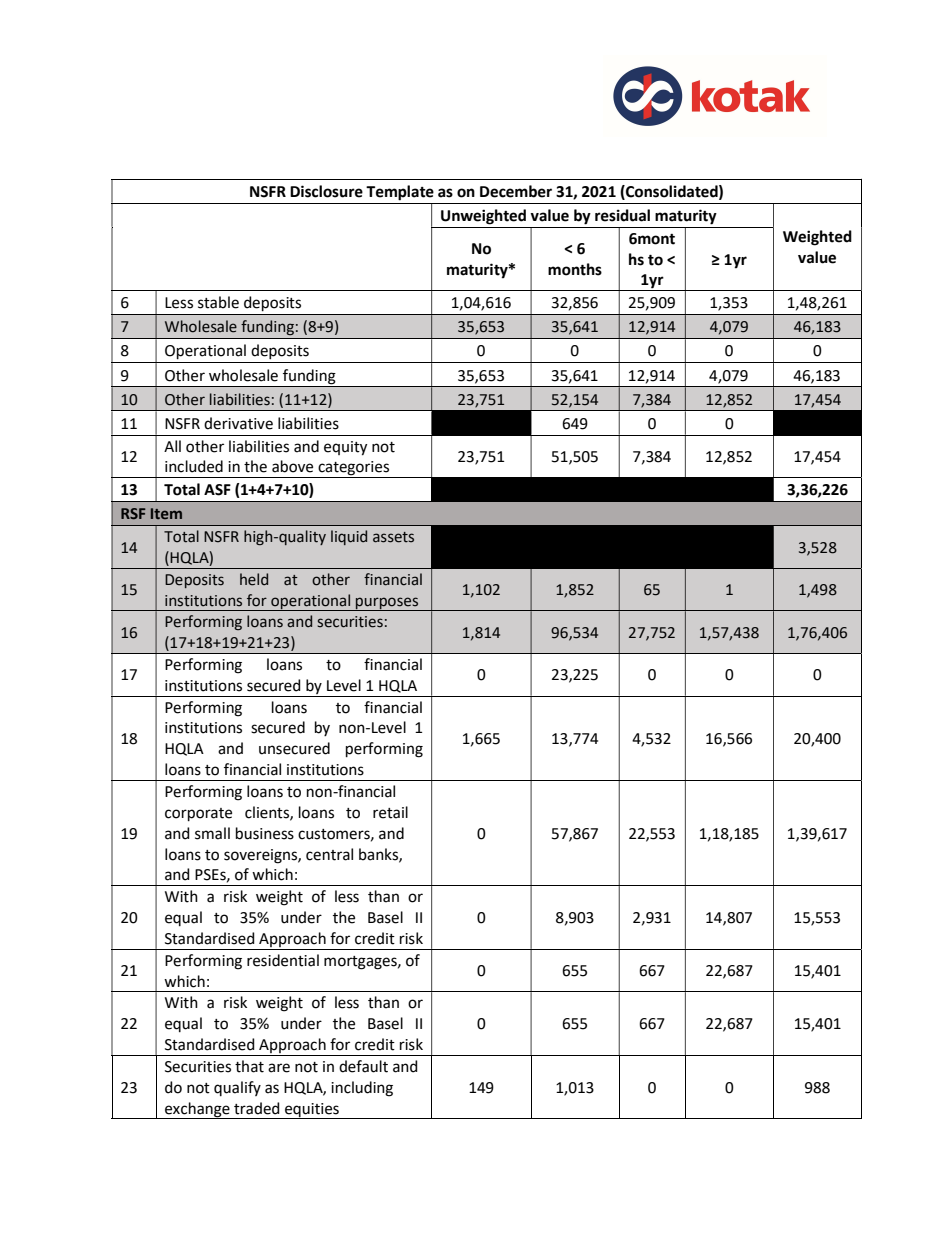 This screenshot has width=952, height=1233. I want to click on held, so click(254, 579).
